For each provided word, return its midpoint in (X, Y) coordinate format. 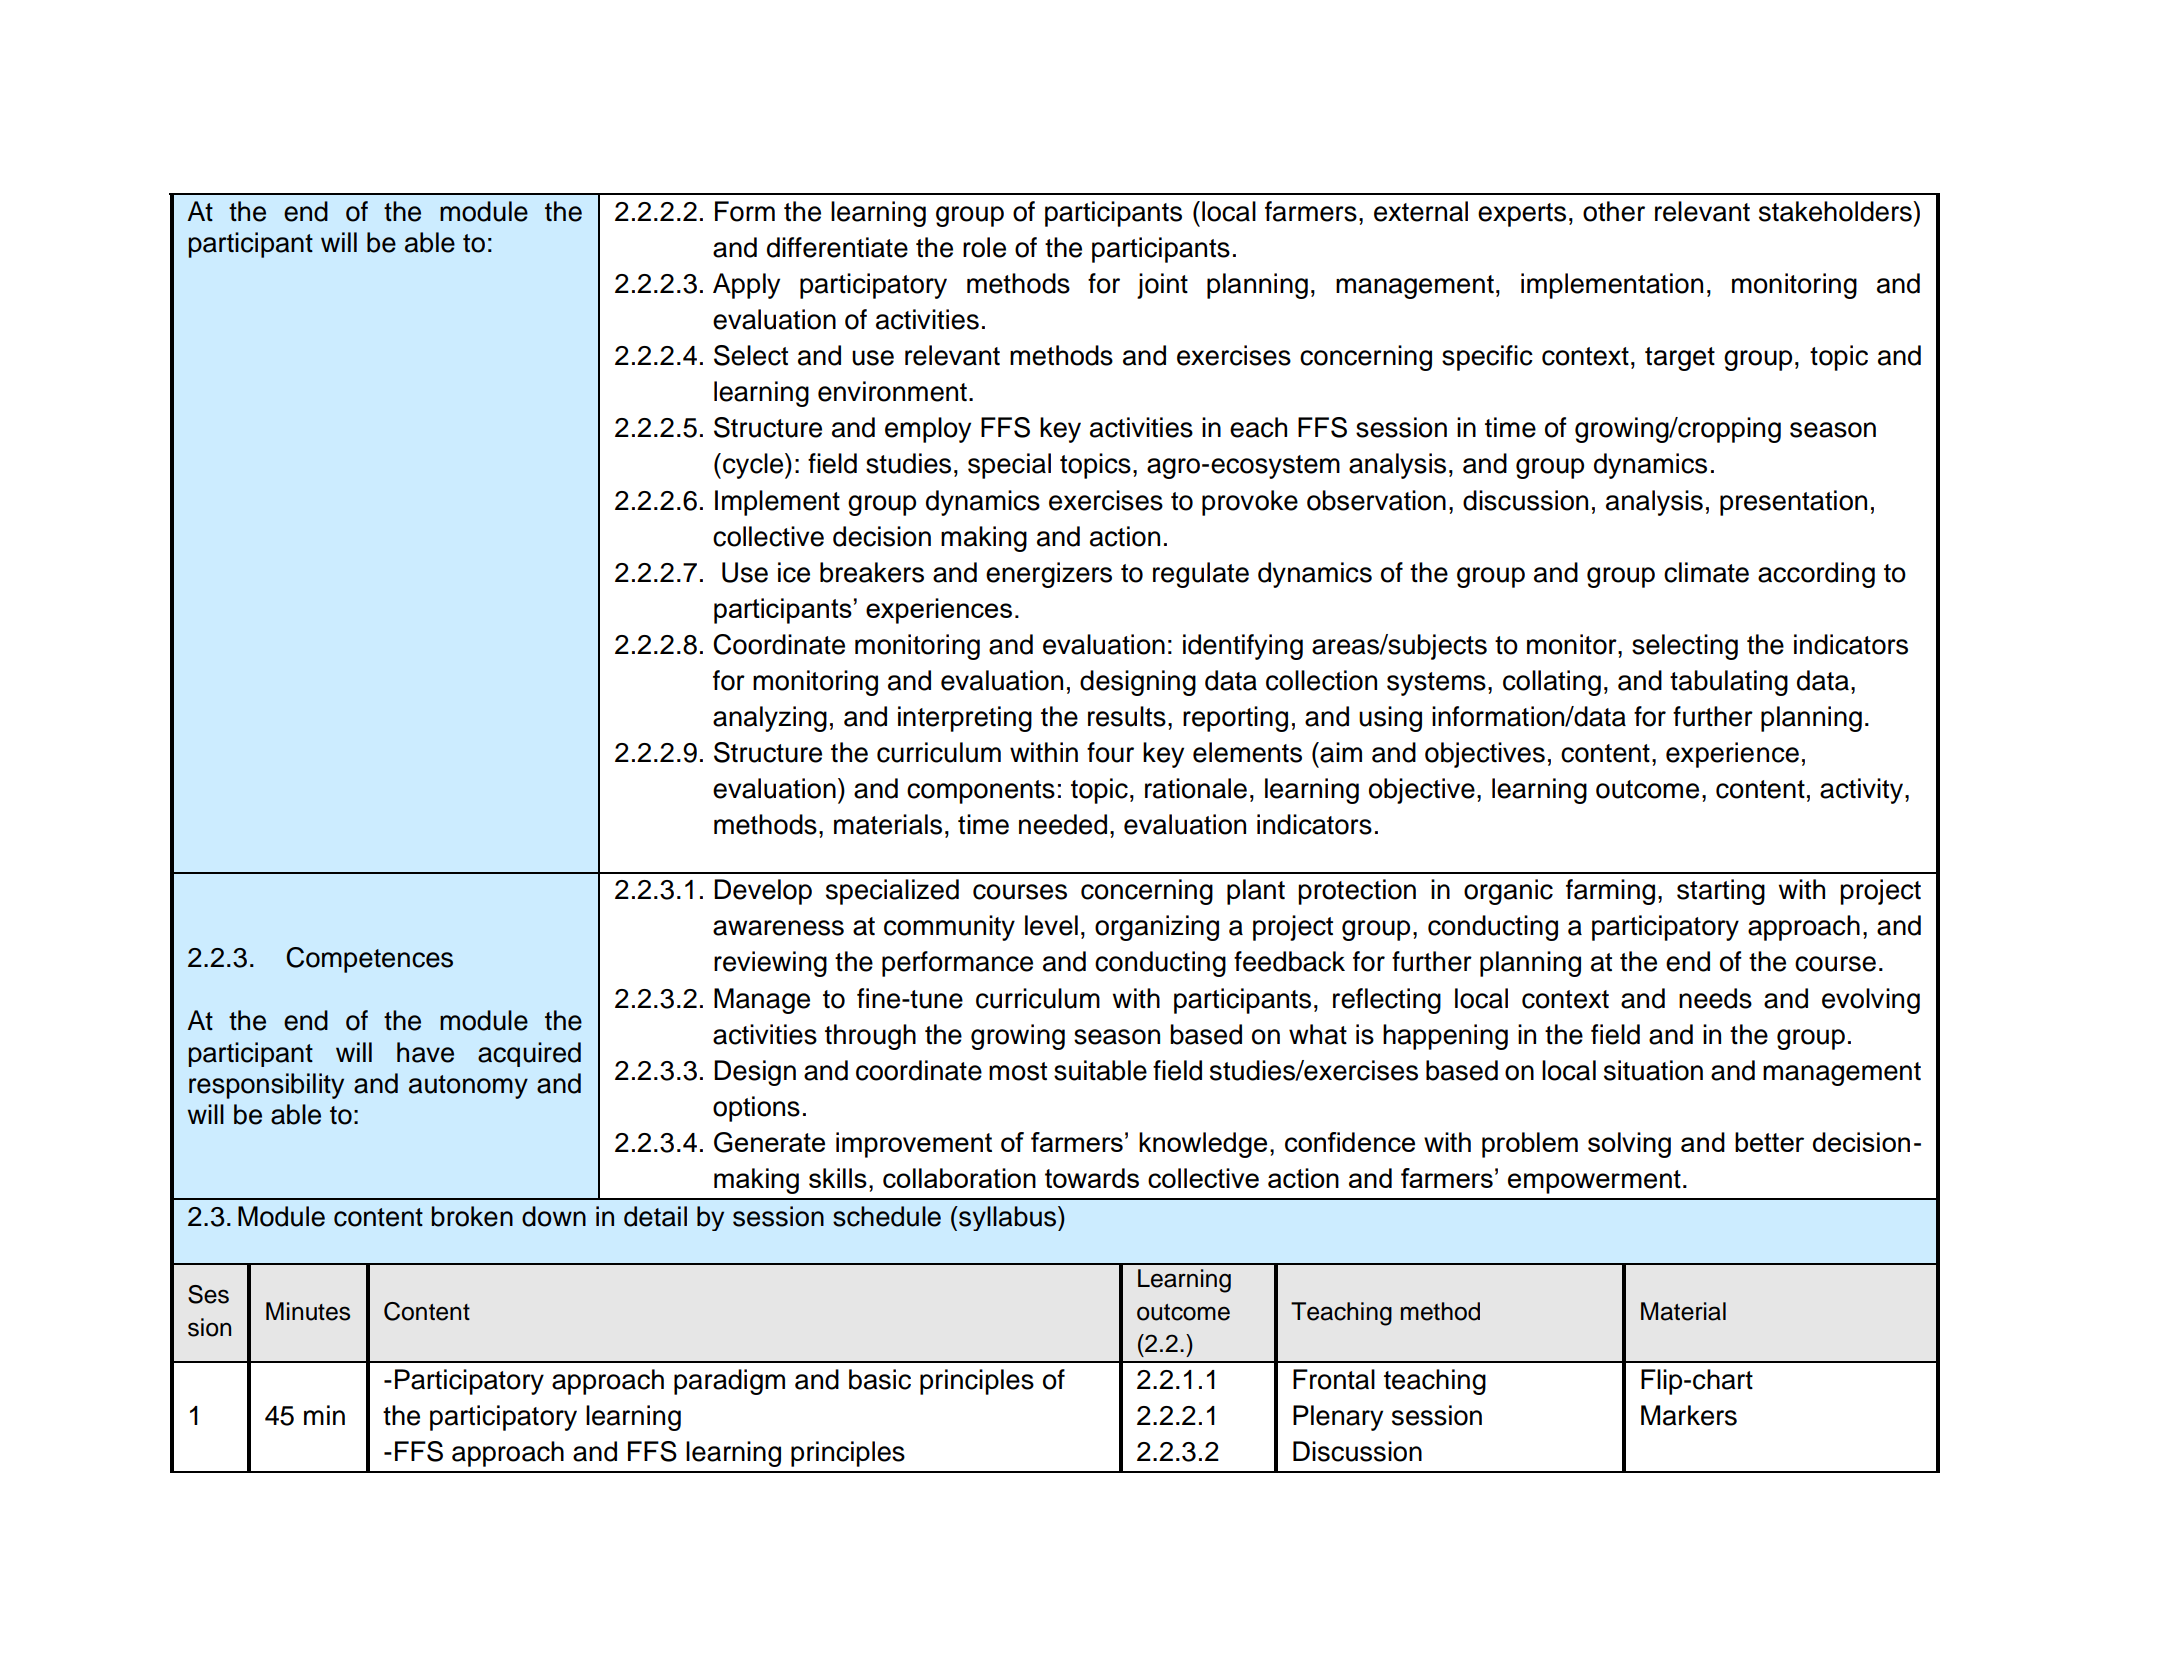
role (984, 247)
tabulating (1729, 683)
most (1018, 1071)
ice (794, 572)
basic (880, 1379)
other (1614, 211)
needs (1715, 998)
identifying (1243, 647)
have (425, 1052)
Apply (746, 286)
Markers (1689, 1415)
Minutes (308, 1311)
